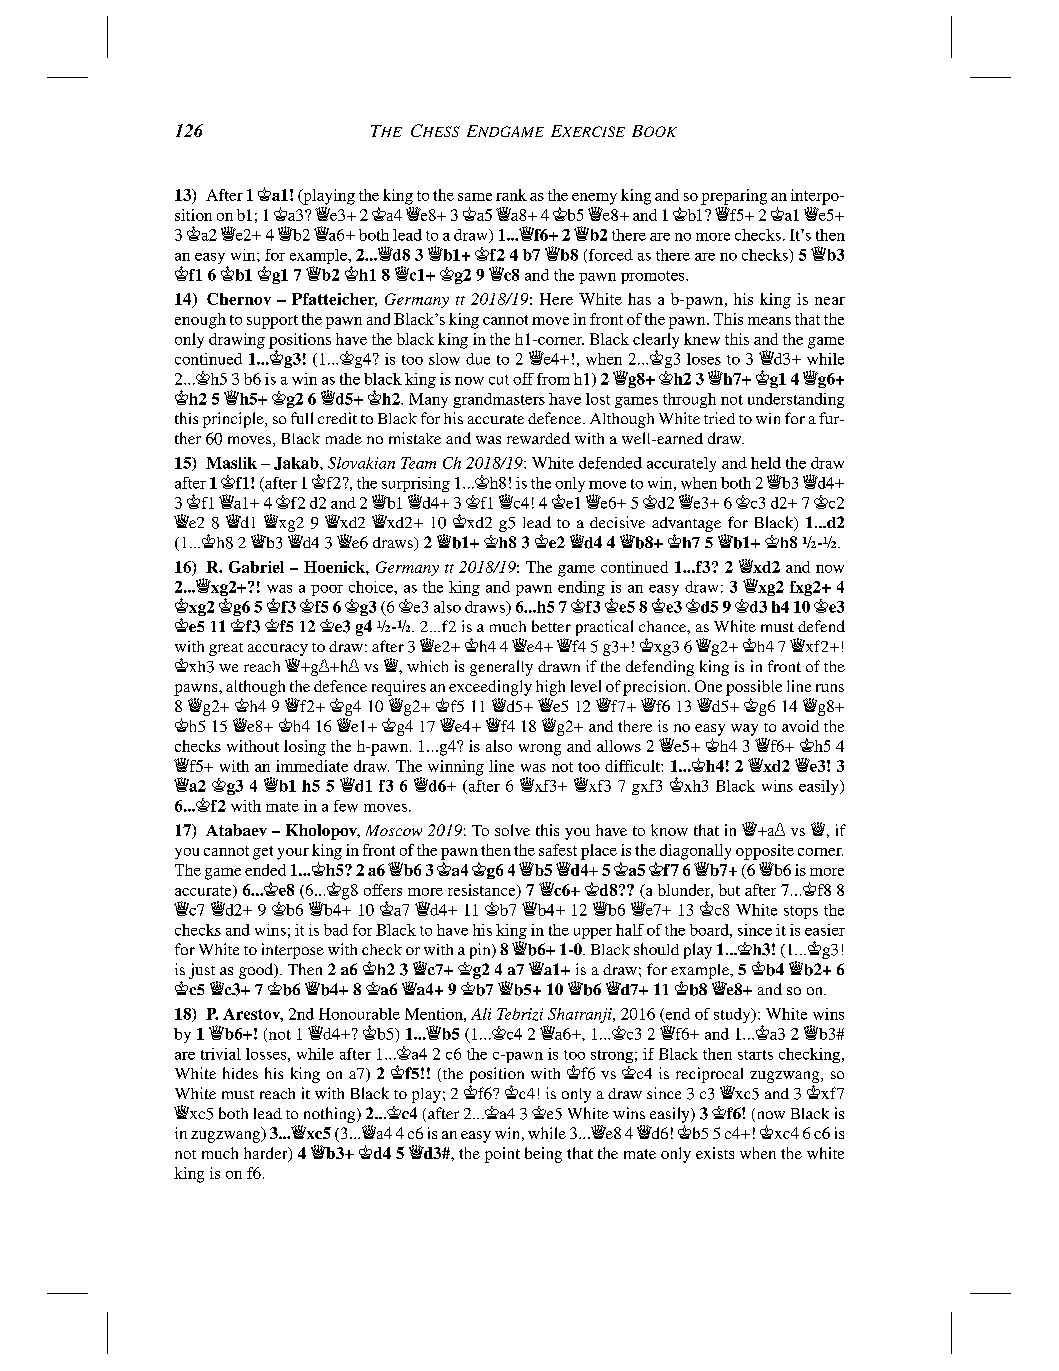 Image resolution: width=1059 pixels, height=1371 pixels. Describe the element at coordinates (744, 730) in the screenshot. I see `way` at that location.
